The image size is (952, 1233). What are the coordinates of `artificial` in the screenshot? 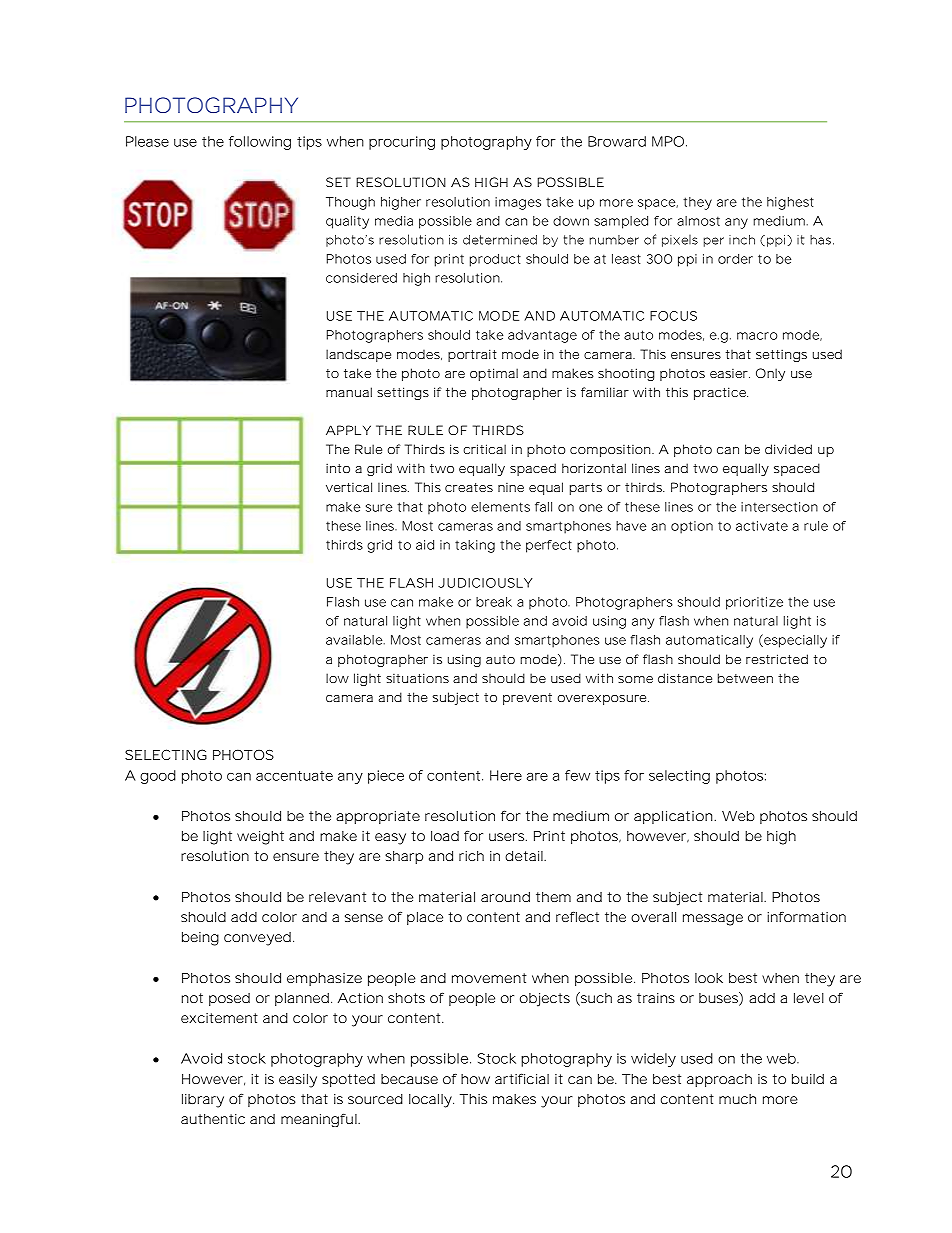 It's located at (522, 1078).
